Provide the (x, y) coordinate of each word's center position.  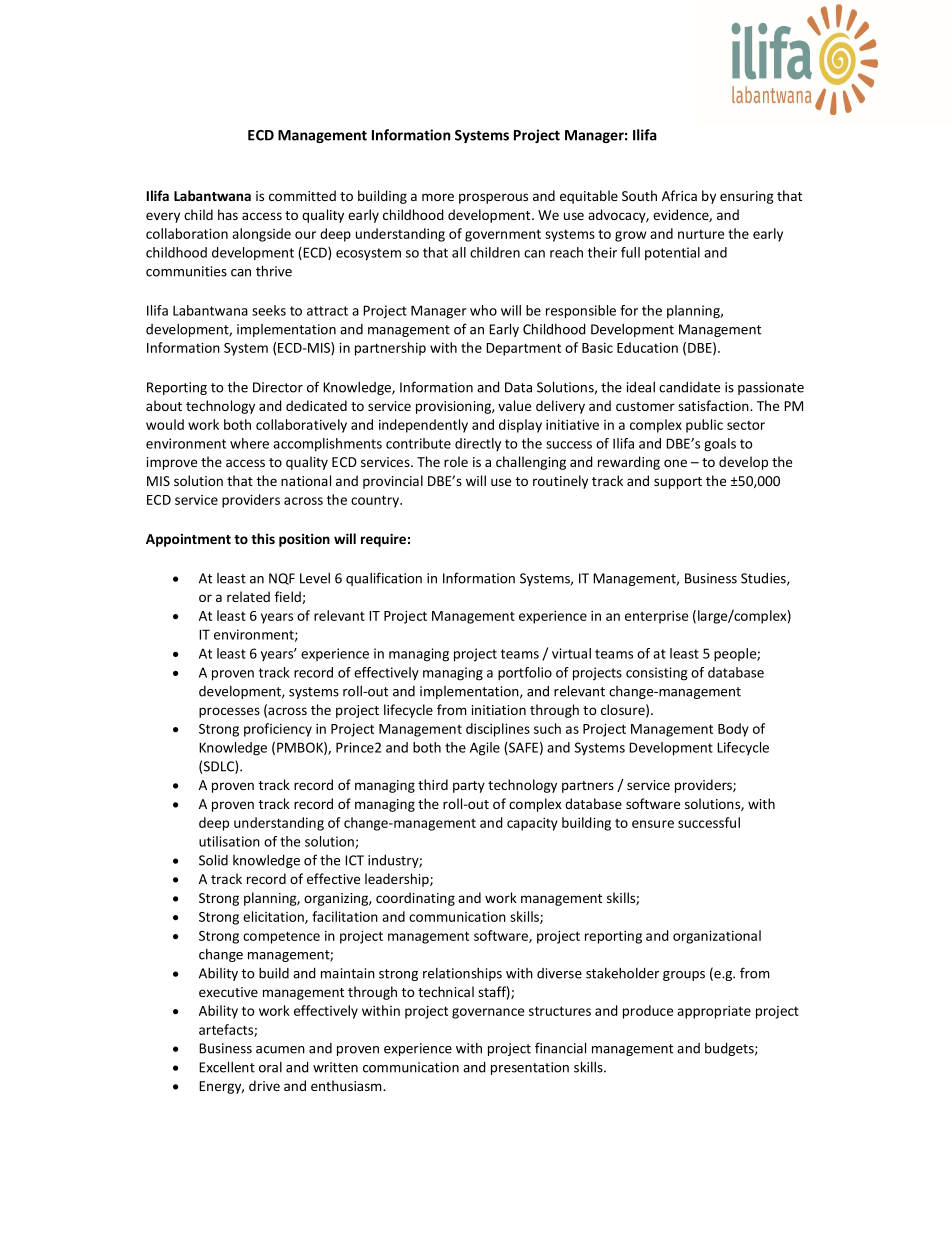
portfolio (525, 674)
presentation (530, 1068)
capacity (532, 824)
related (248, 596)
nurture (701, 234)
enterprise (656, 617)
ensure (653, 824)
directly (478, 444)
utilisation (229, 841)
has (228, 214)
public (704, 426)
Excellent (227, 1067)
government (503, 235)
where (249, 443)
